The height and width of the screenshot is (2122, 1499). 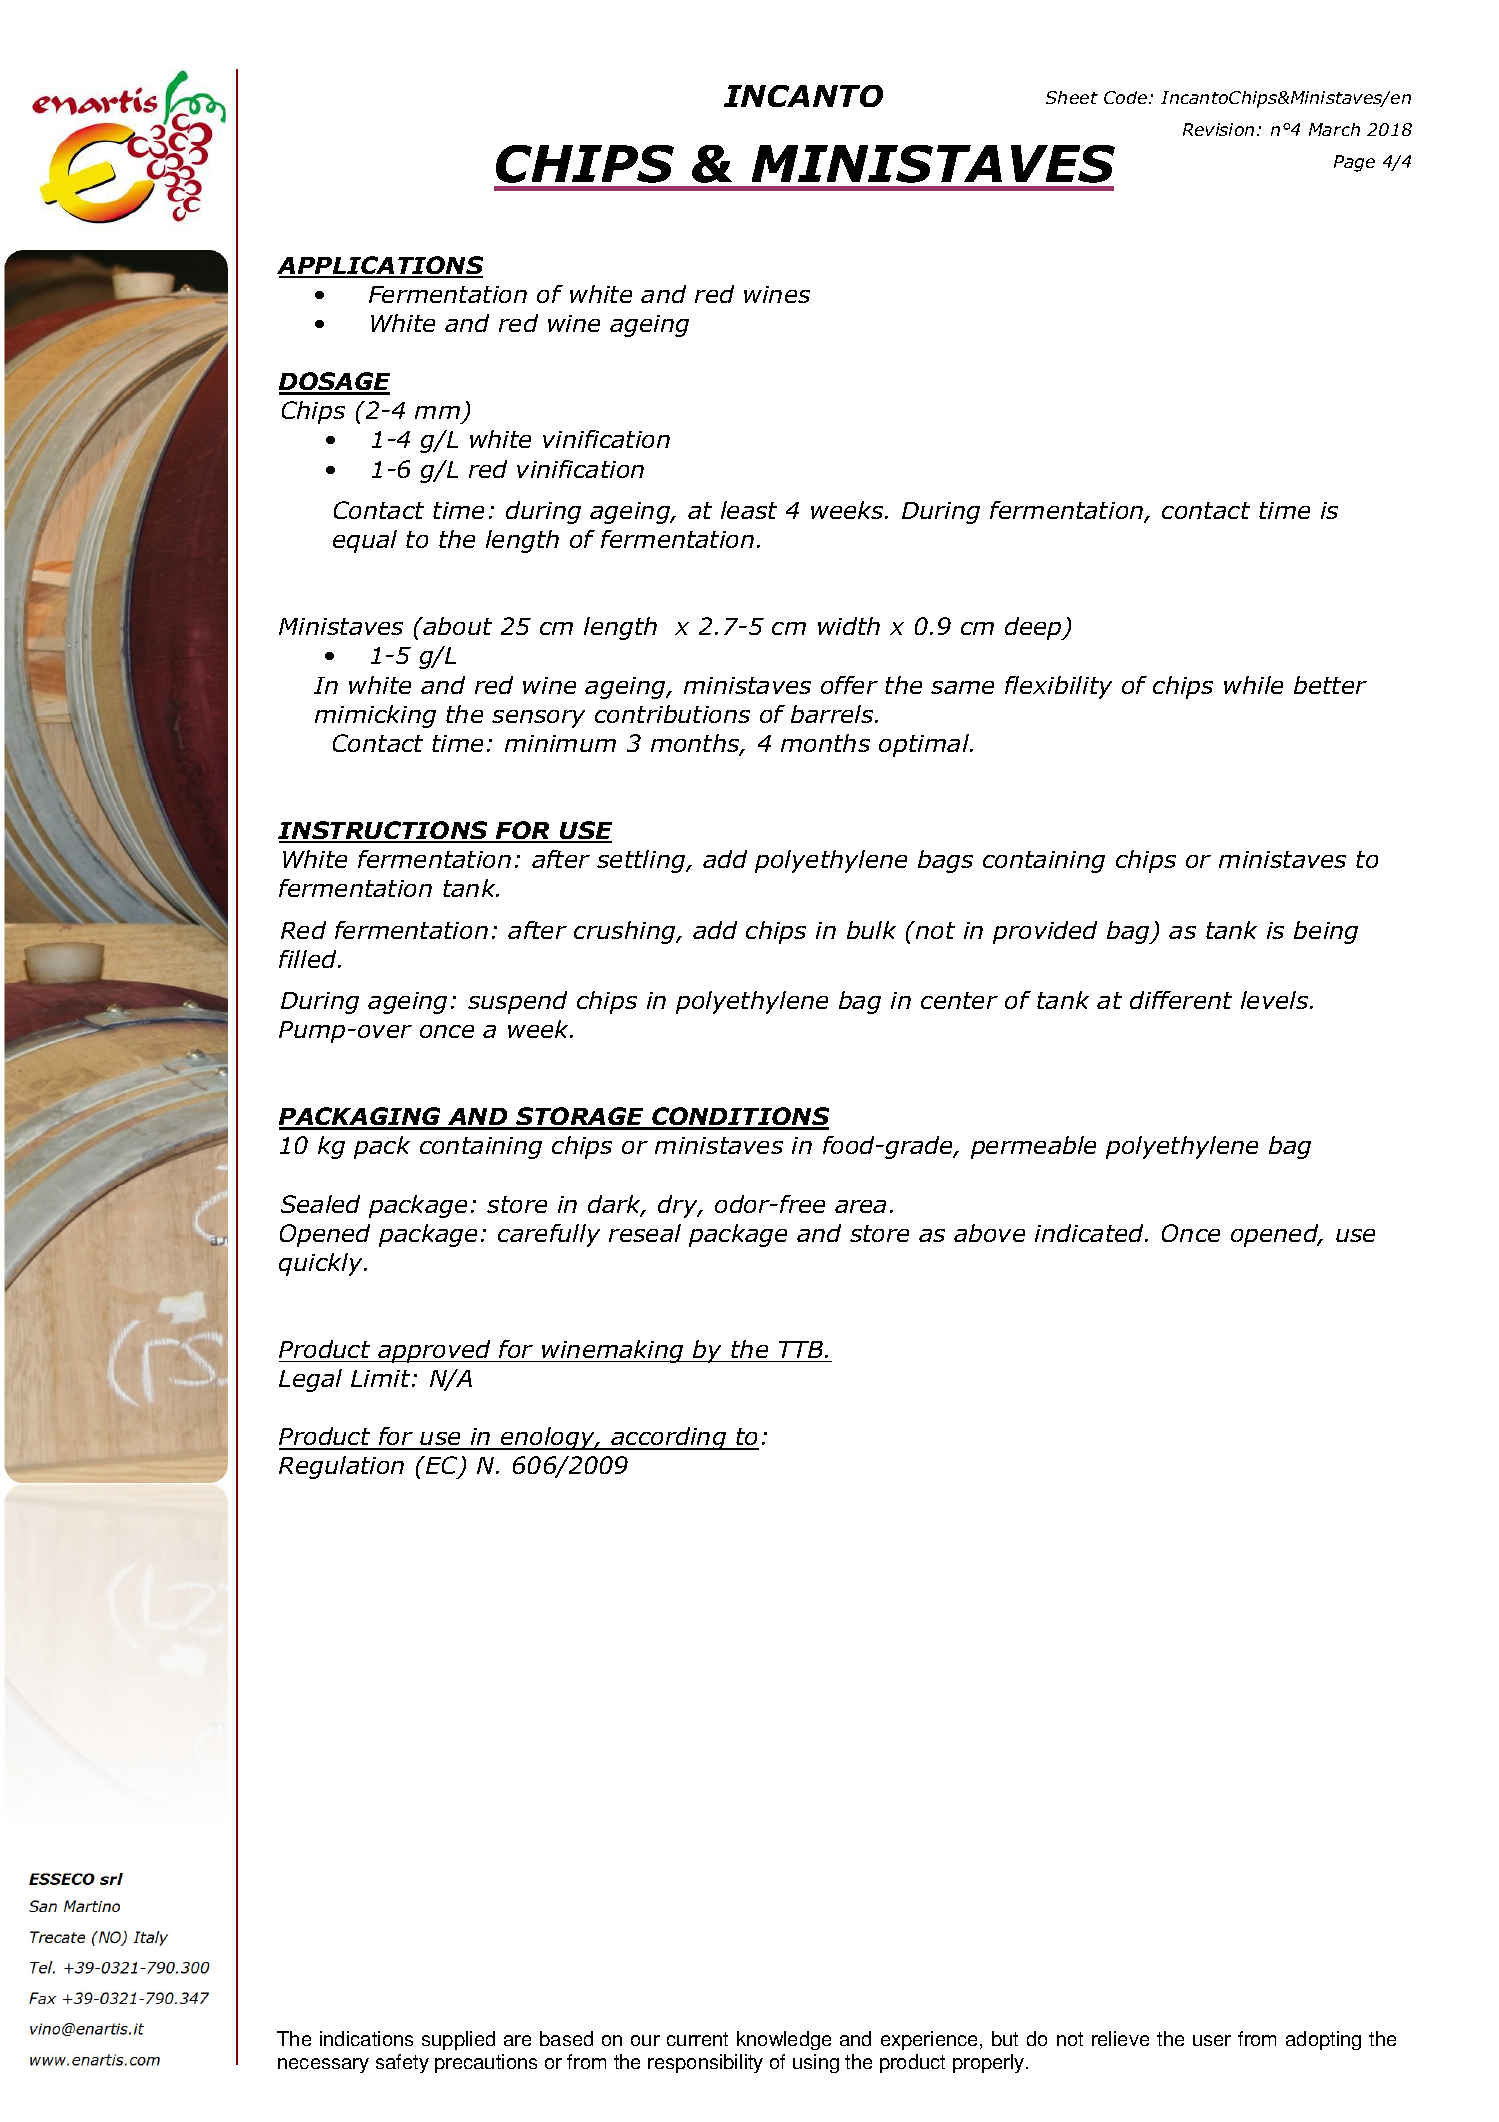 I want to click on according, so click(x=669, y=1438).
